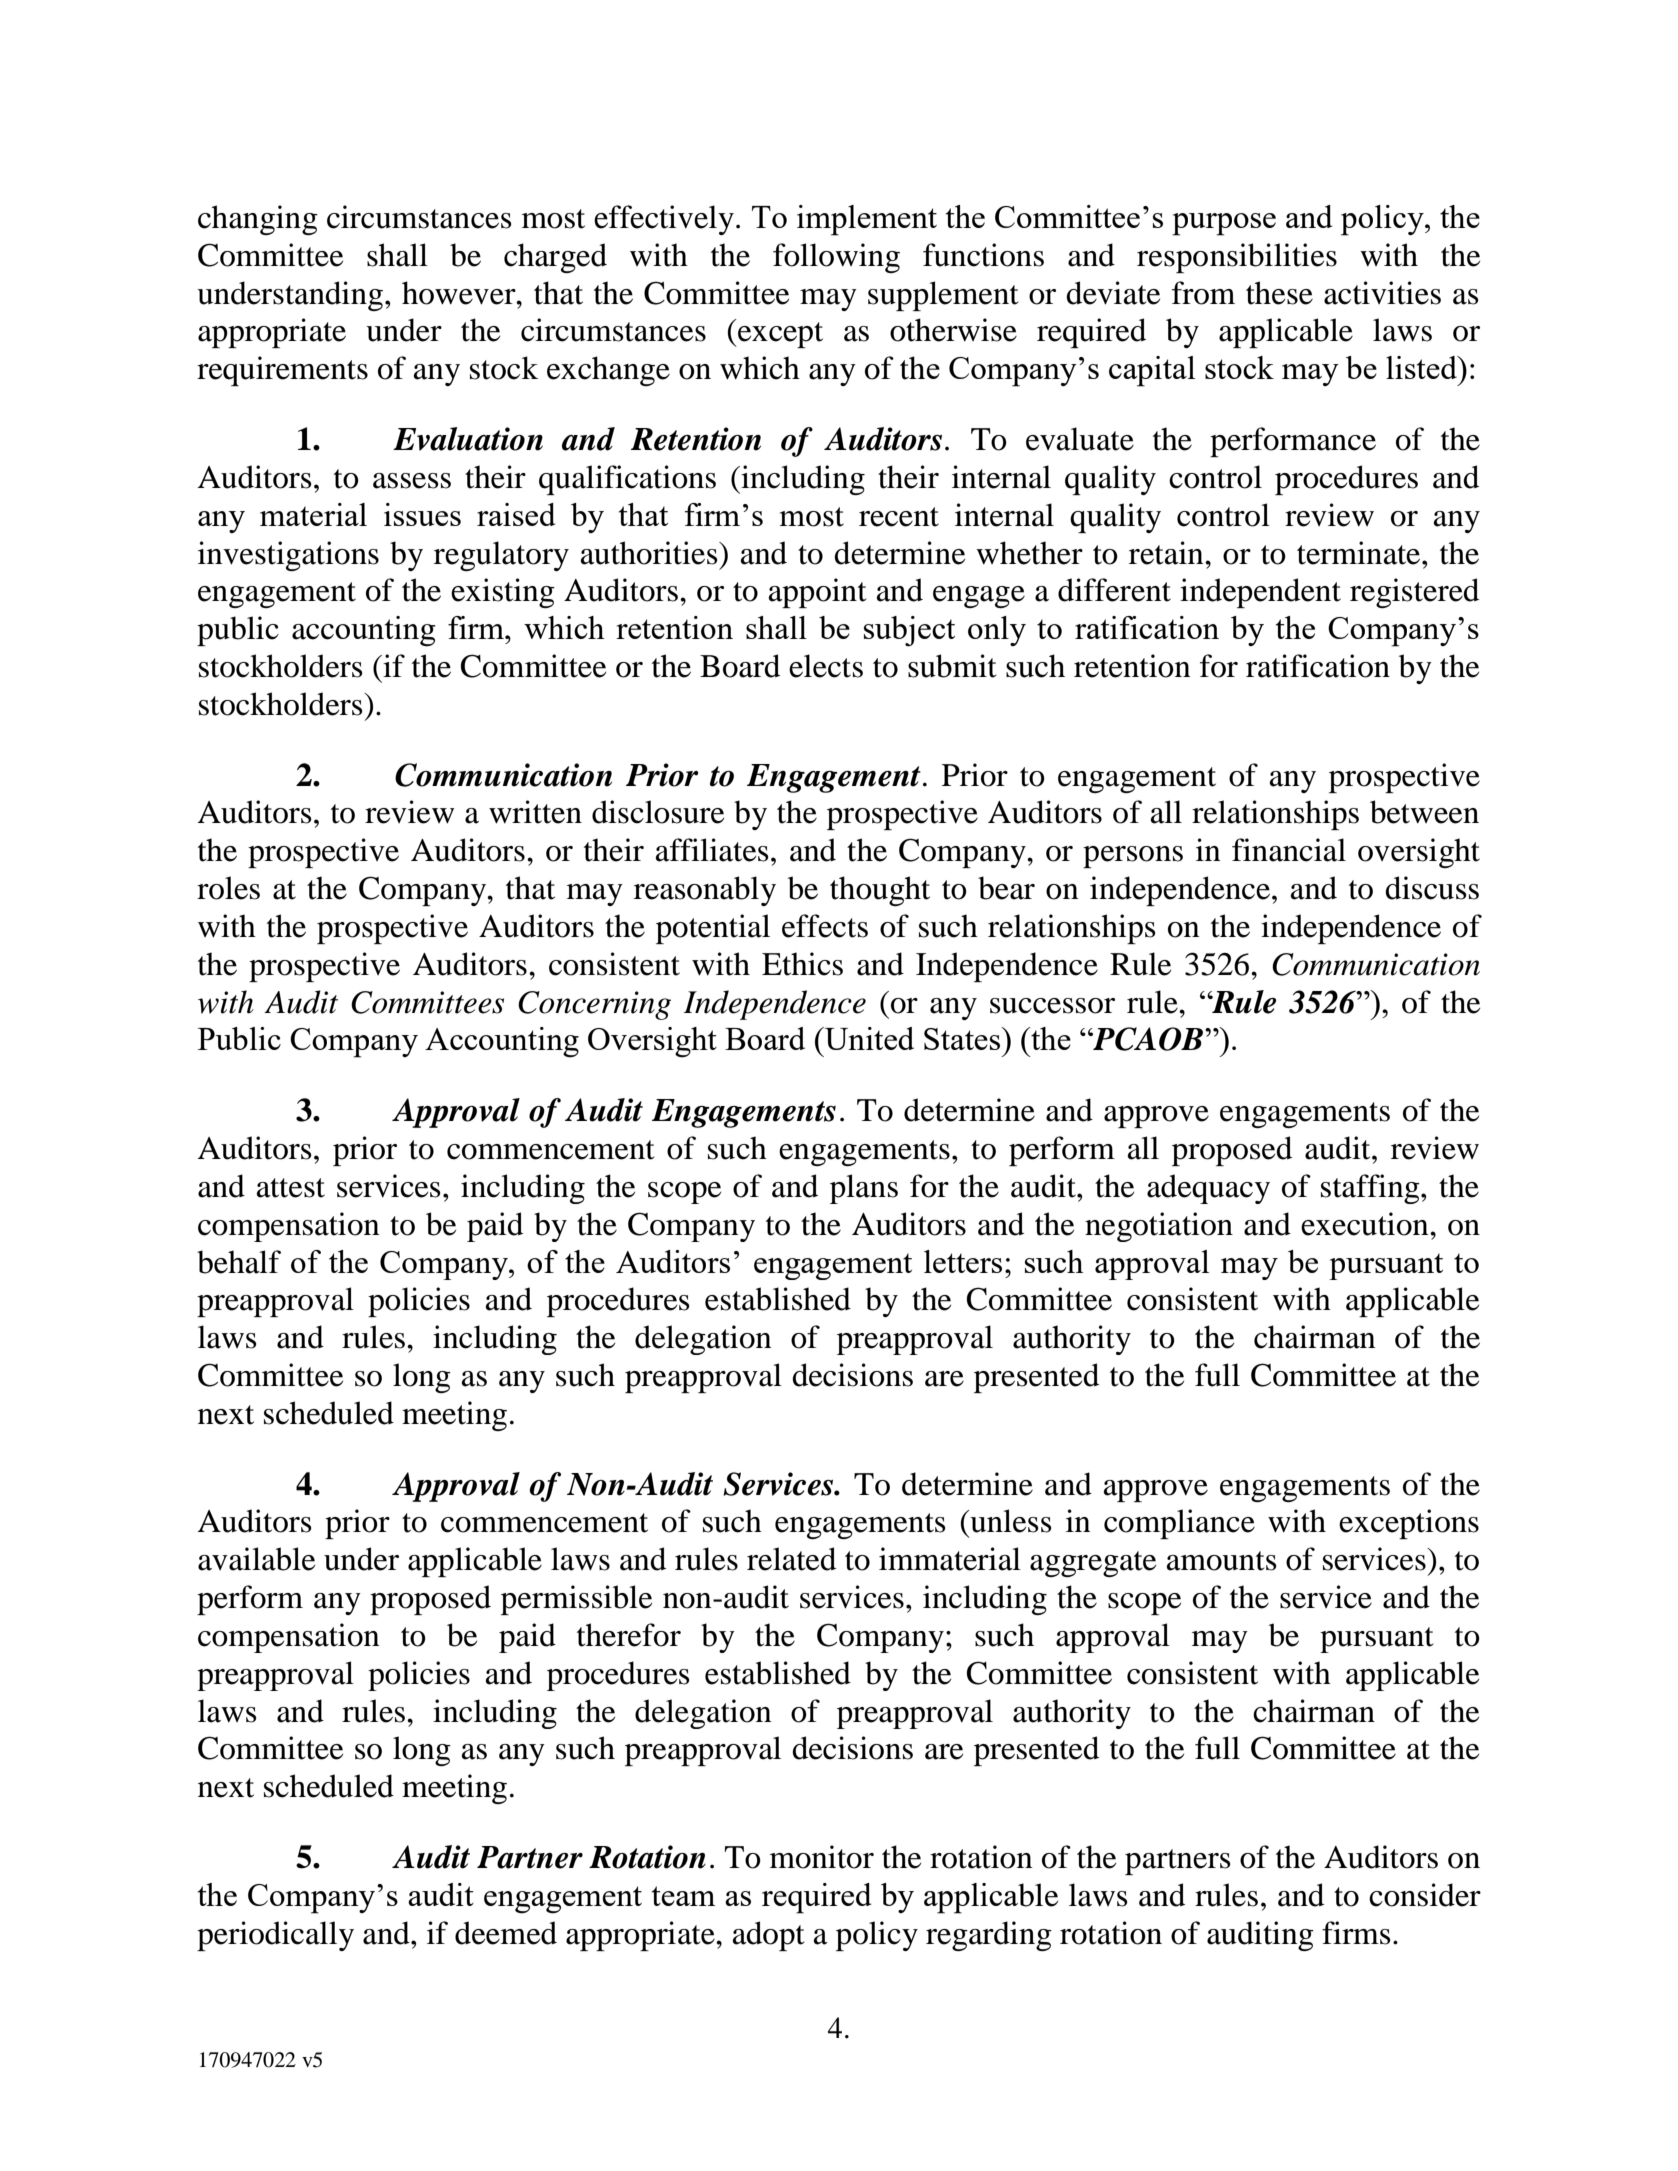 The image size is (1678, 2171). Describe the element at coordinates (535, 812) in the document. I see `written` at that location.
